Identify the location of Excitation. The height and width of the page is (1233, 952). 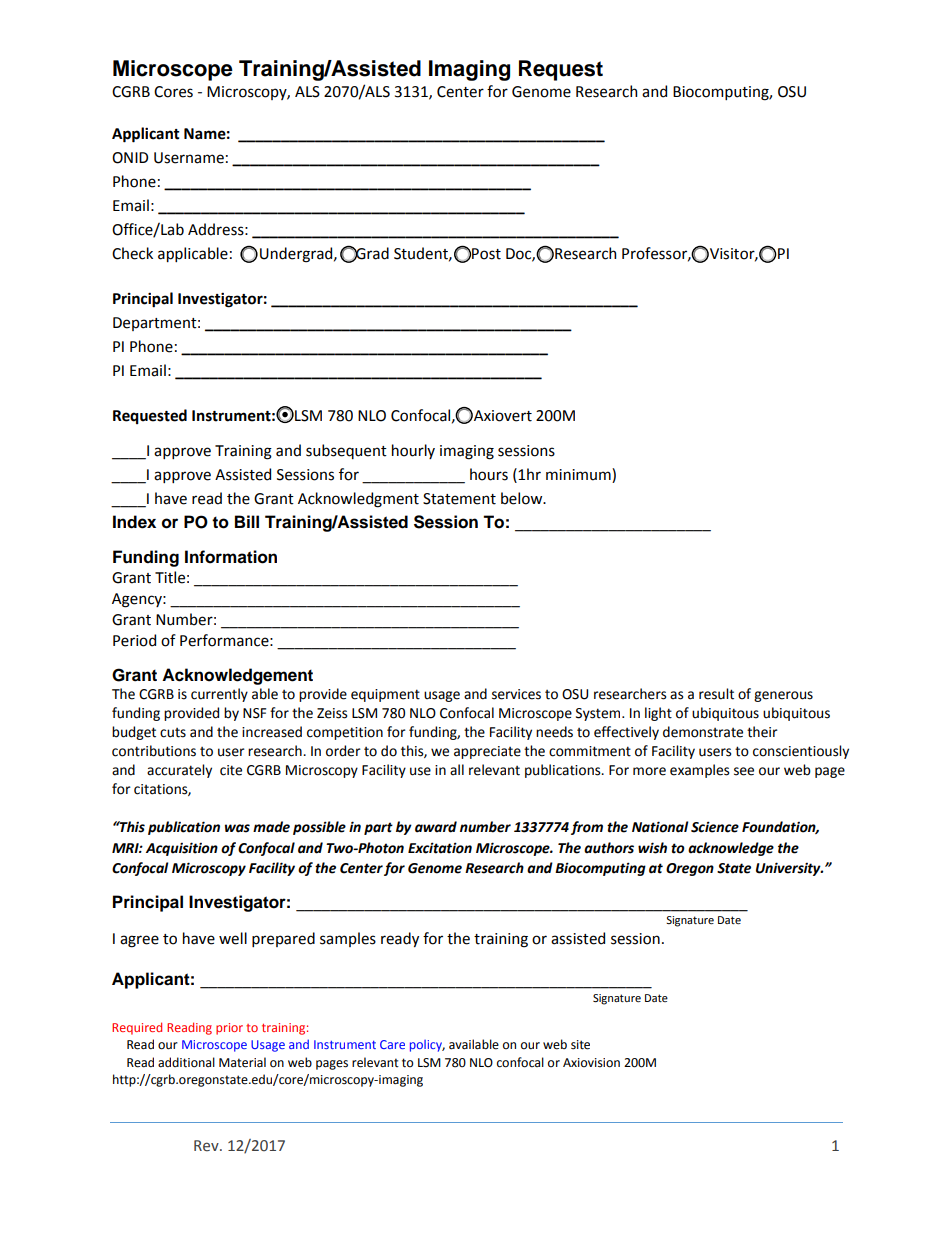
(440, 848).
